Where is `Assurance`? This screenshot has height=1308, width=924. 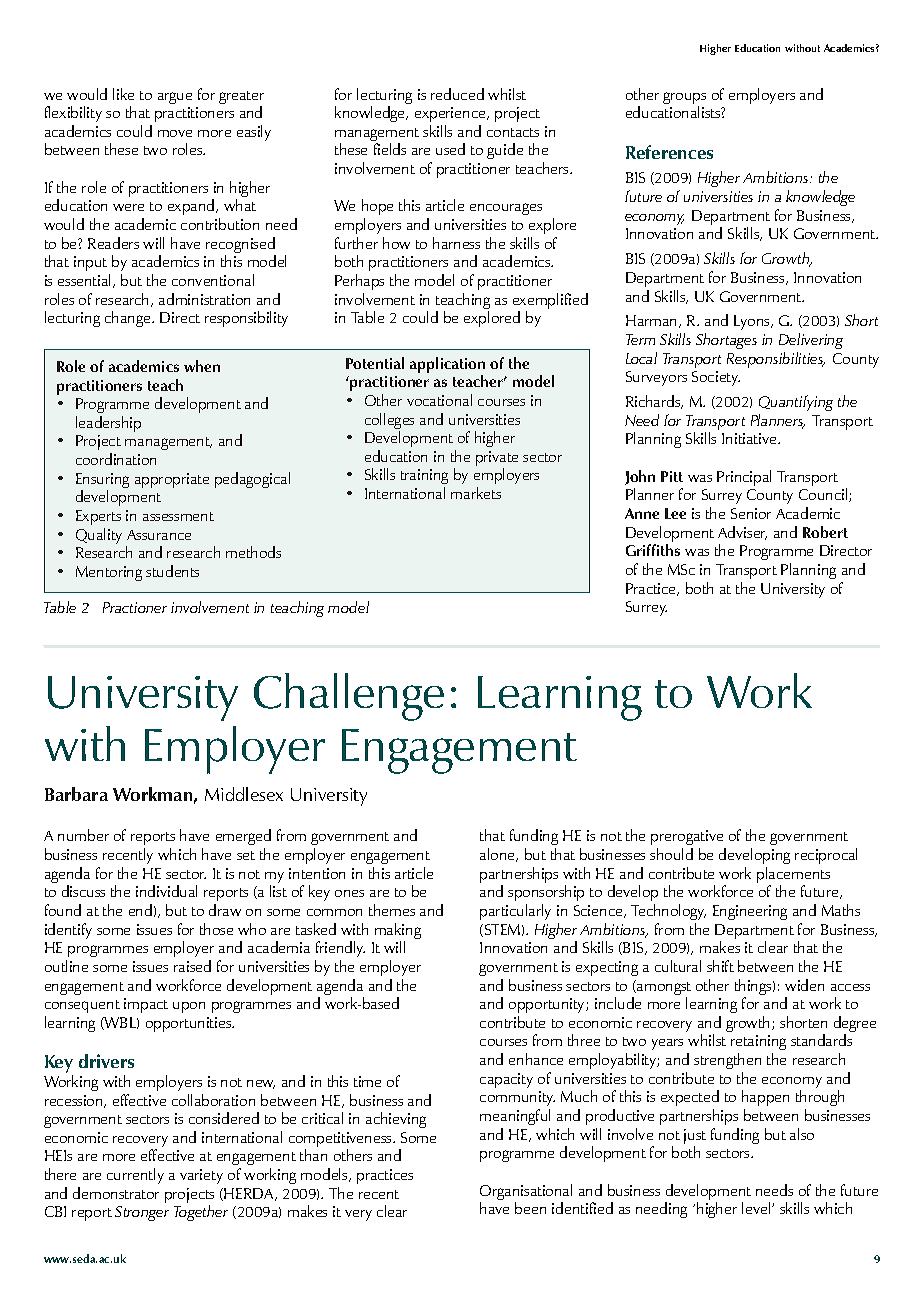
Assurance is located at coordinates (159, 535).
